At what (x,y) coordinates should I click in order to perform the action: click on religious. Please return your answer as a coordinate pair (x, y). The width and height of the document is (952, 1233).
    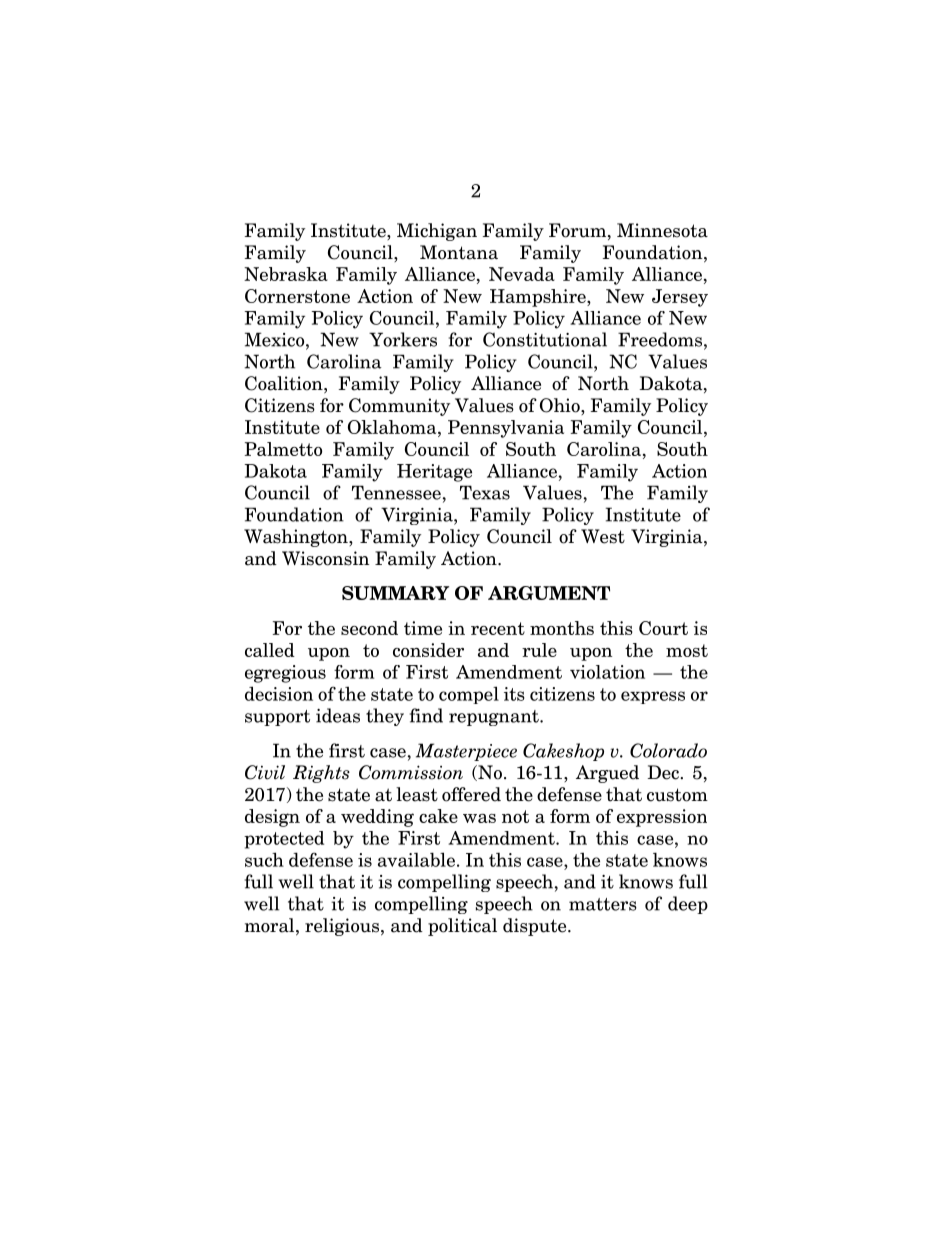
    Looking at the image, I should click on (342, 927).
